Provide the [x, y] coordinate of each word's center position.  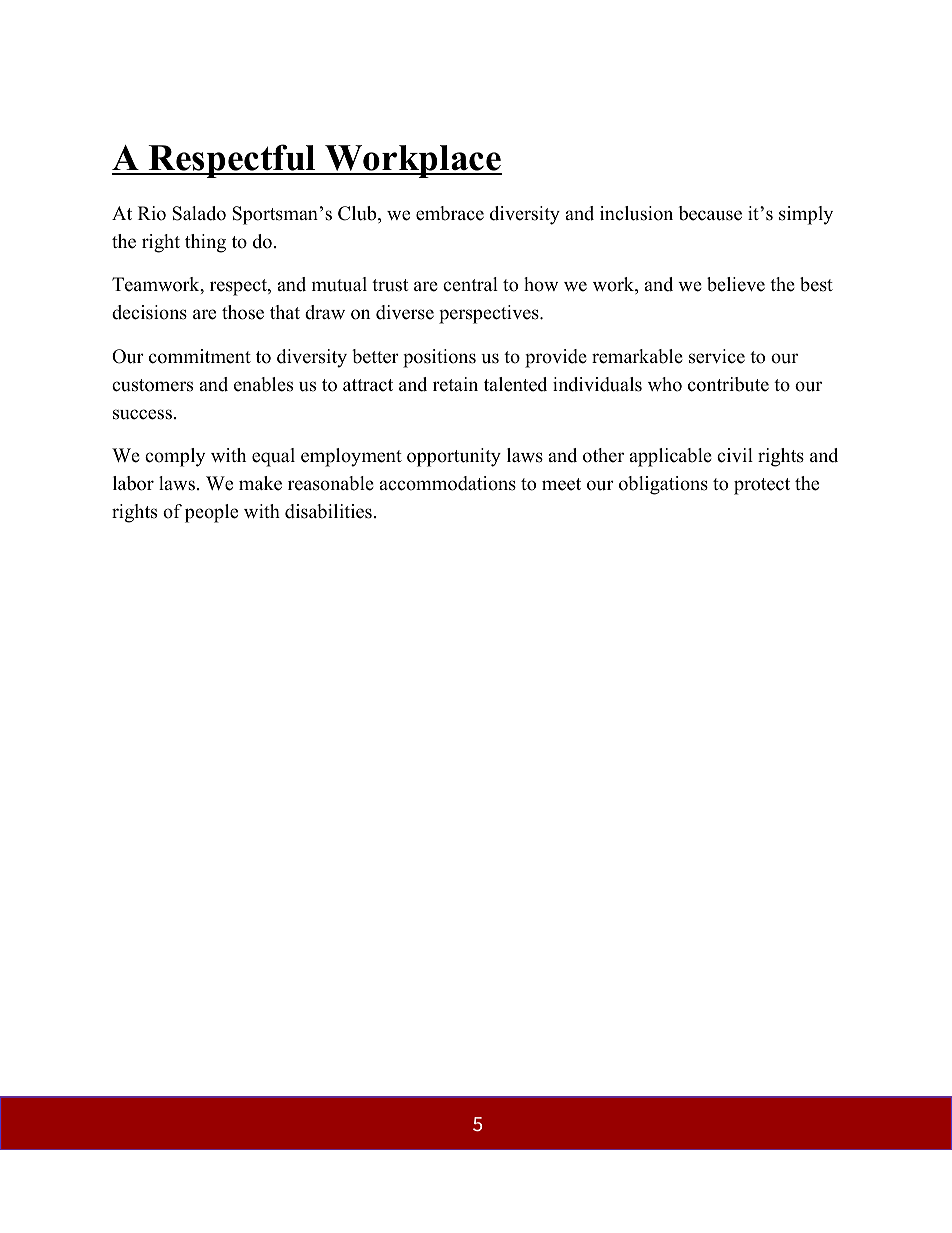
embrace [450, 213]
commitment [200, 356]
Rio [152, 213]
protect [762, 486]
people [211, 513]
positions [439, 358]
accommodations [447, 483]
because [710, 213]
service [717, 356]
